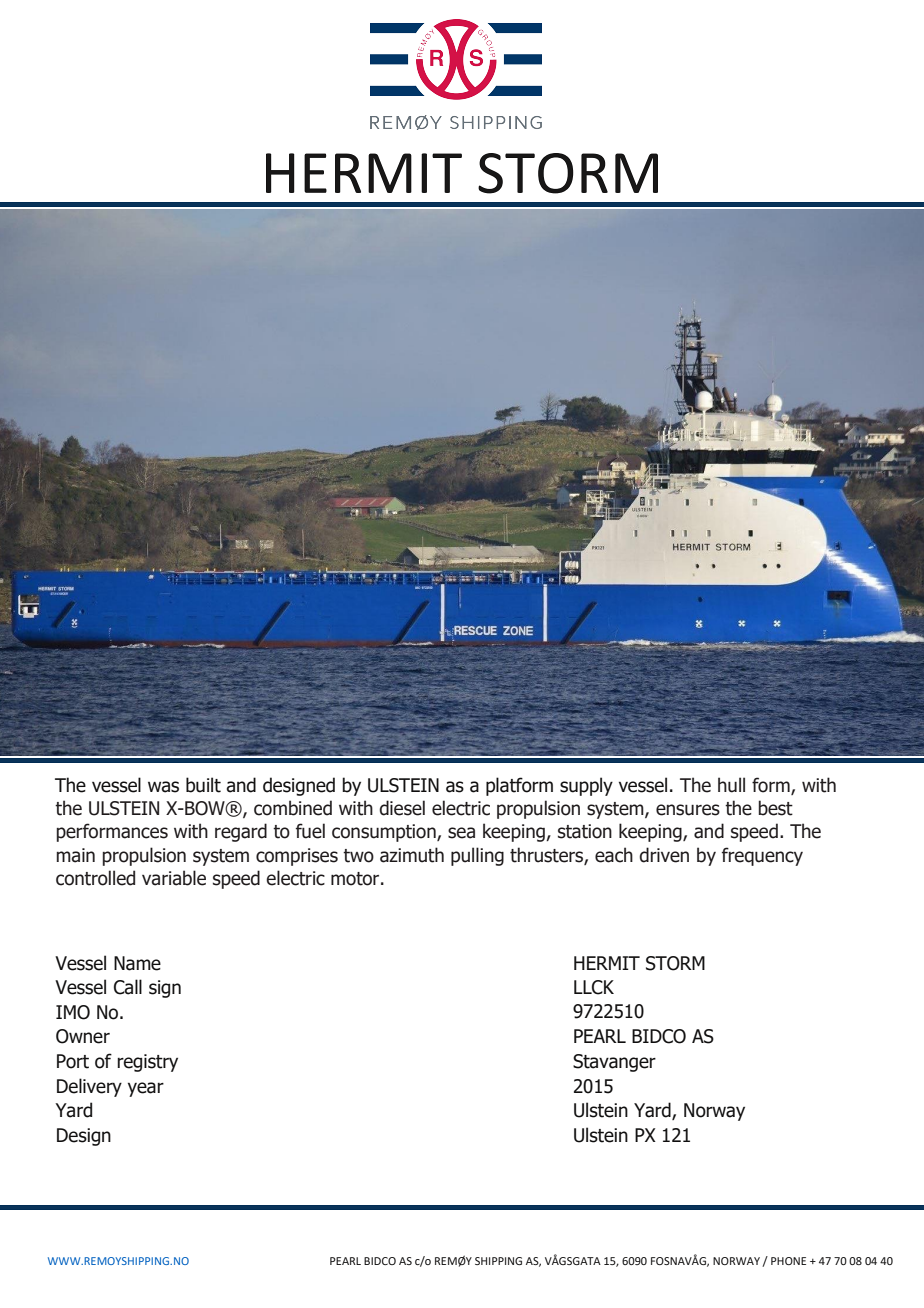 The width and height of the screenshot is (924, 1308). What do you see at coordinates (402, 808) in the screenshot?
I see `diesel` at bounding box center [402, 808].
